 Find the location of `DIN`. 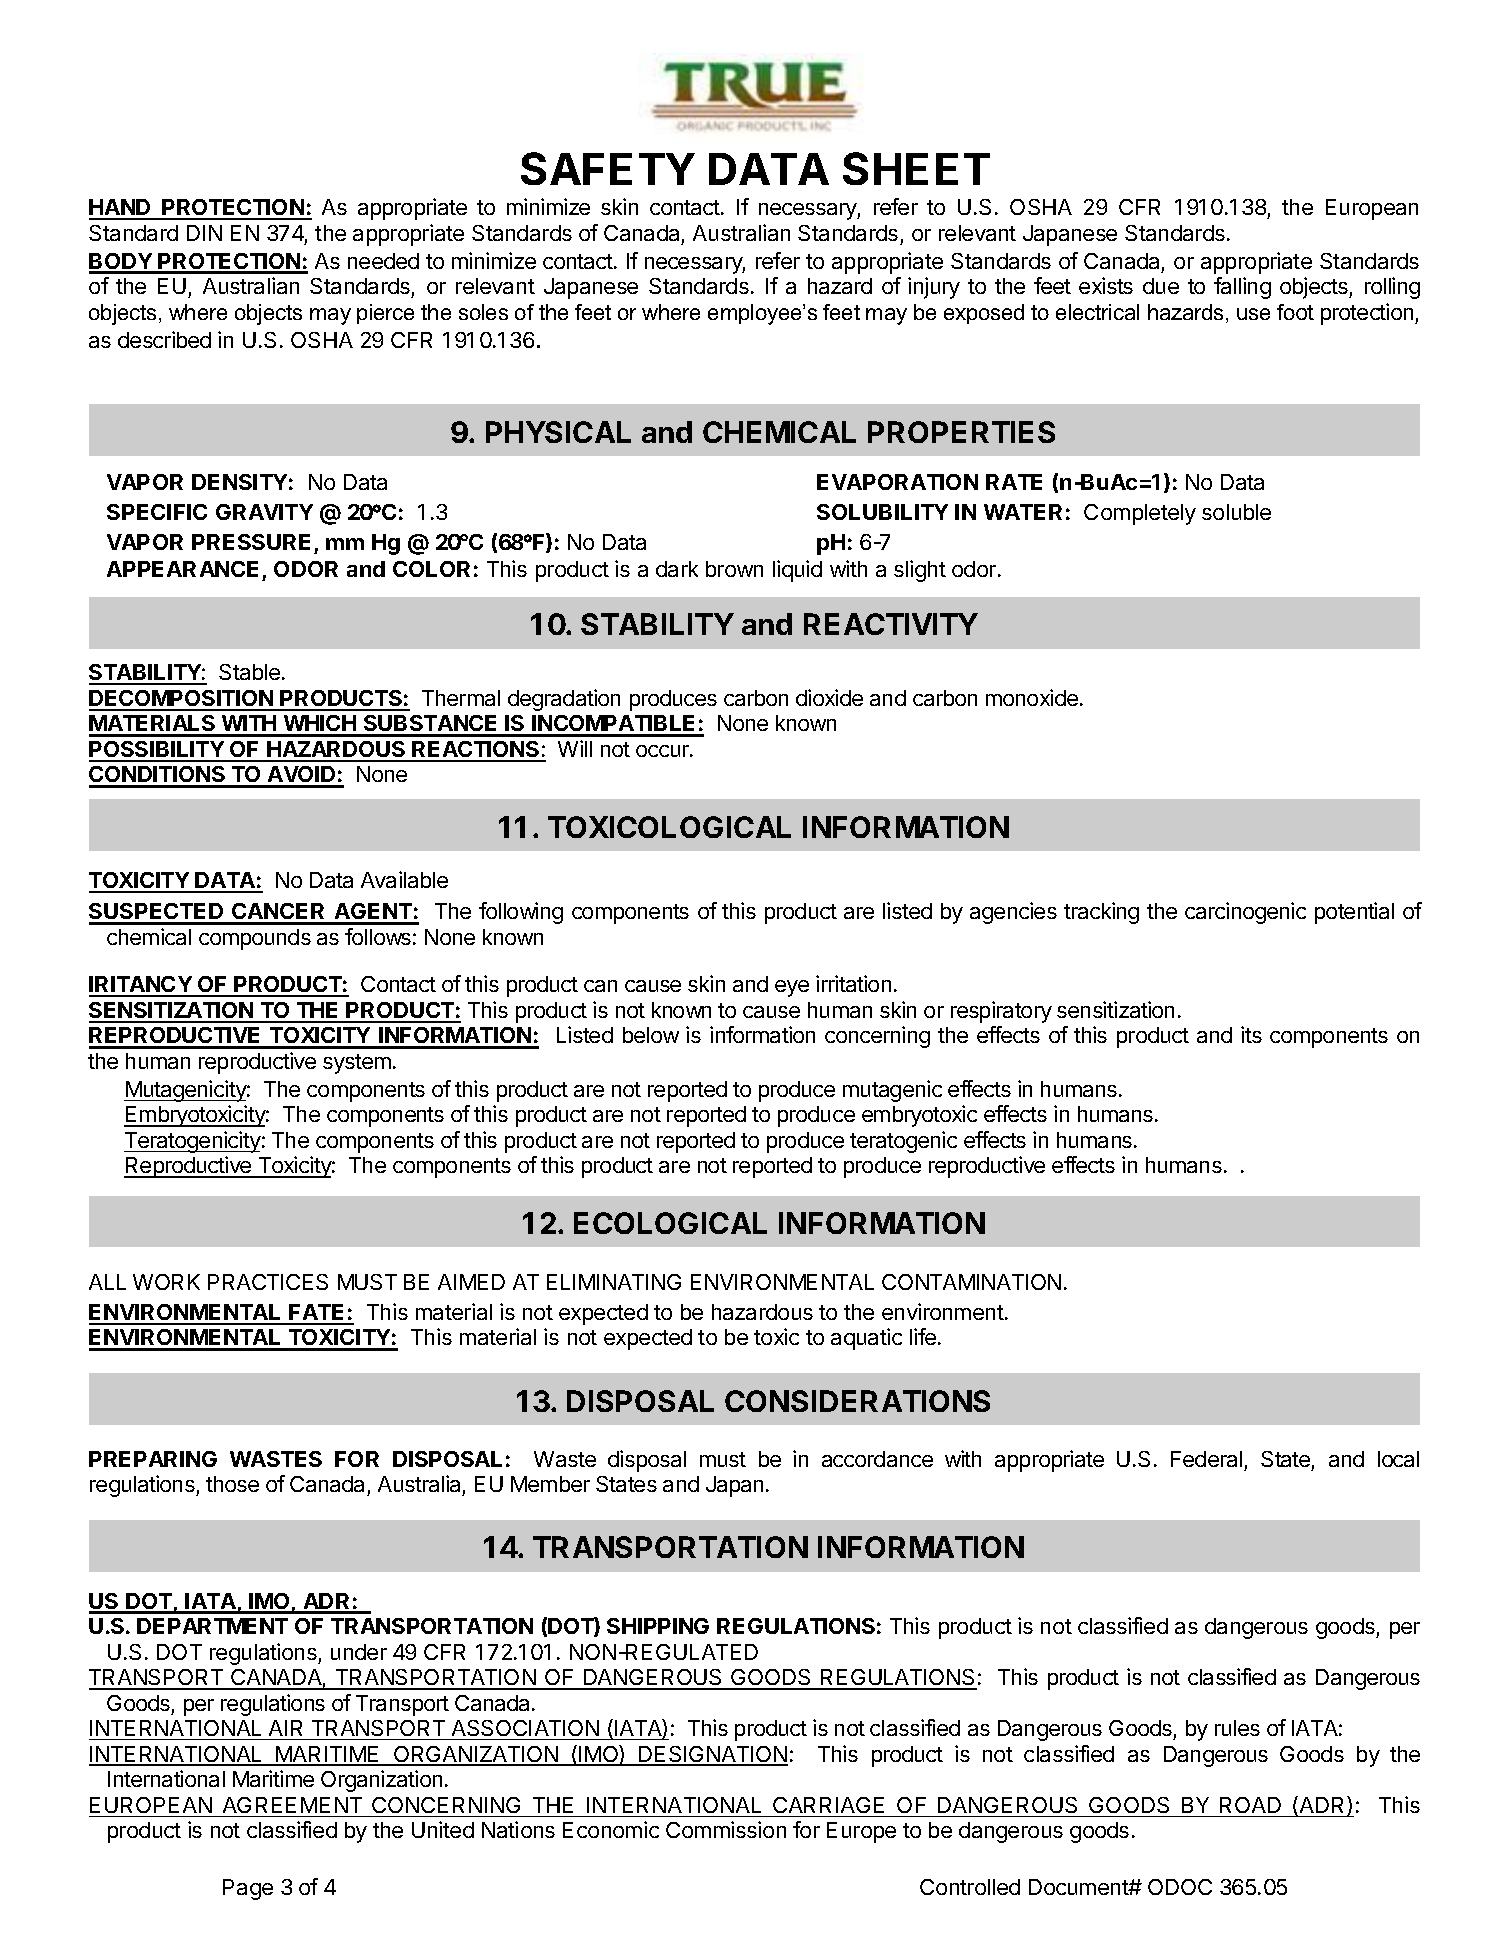

DIN is located at coordinates (204, 233).
